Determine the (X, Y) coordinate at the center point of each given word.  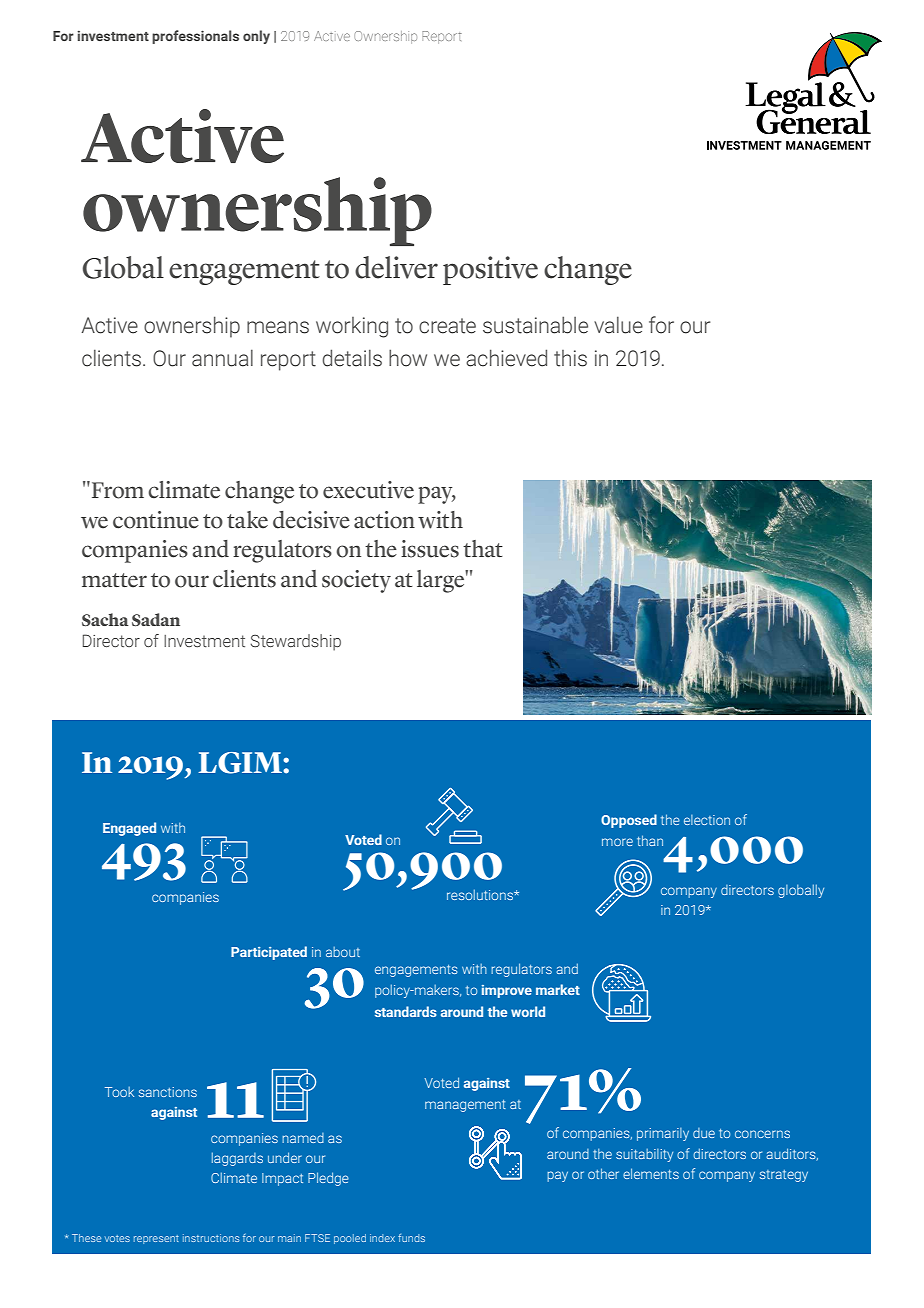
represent (156, 1239)
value (618, 325)
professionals (195, 37)
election (707, 820)
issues (430, 549)
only (256, 37)
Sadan (156, 619)
